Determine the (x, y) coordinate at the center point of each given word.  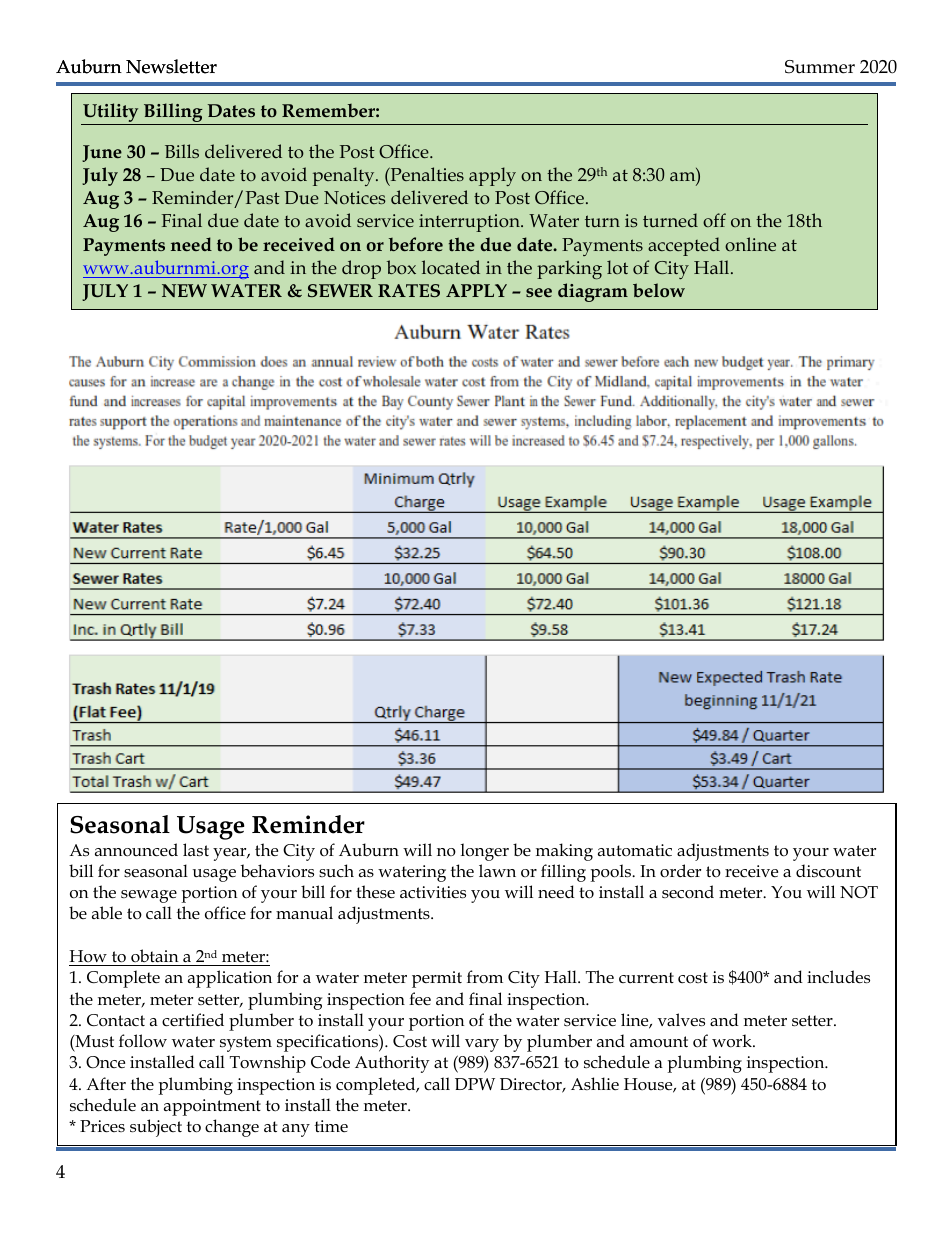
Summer (820, 67)
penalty (345, 176)
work (733, 1041)
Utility (110, 112)
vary (482, 1045)
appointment (212, 1107)
